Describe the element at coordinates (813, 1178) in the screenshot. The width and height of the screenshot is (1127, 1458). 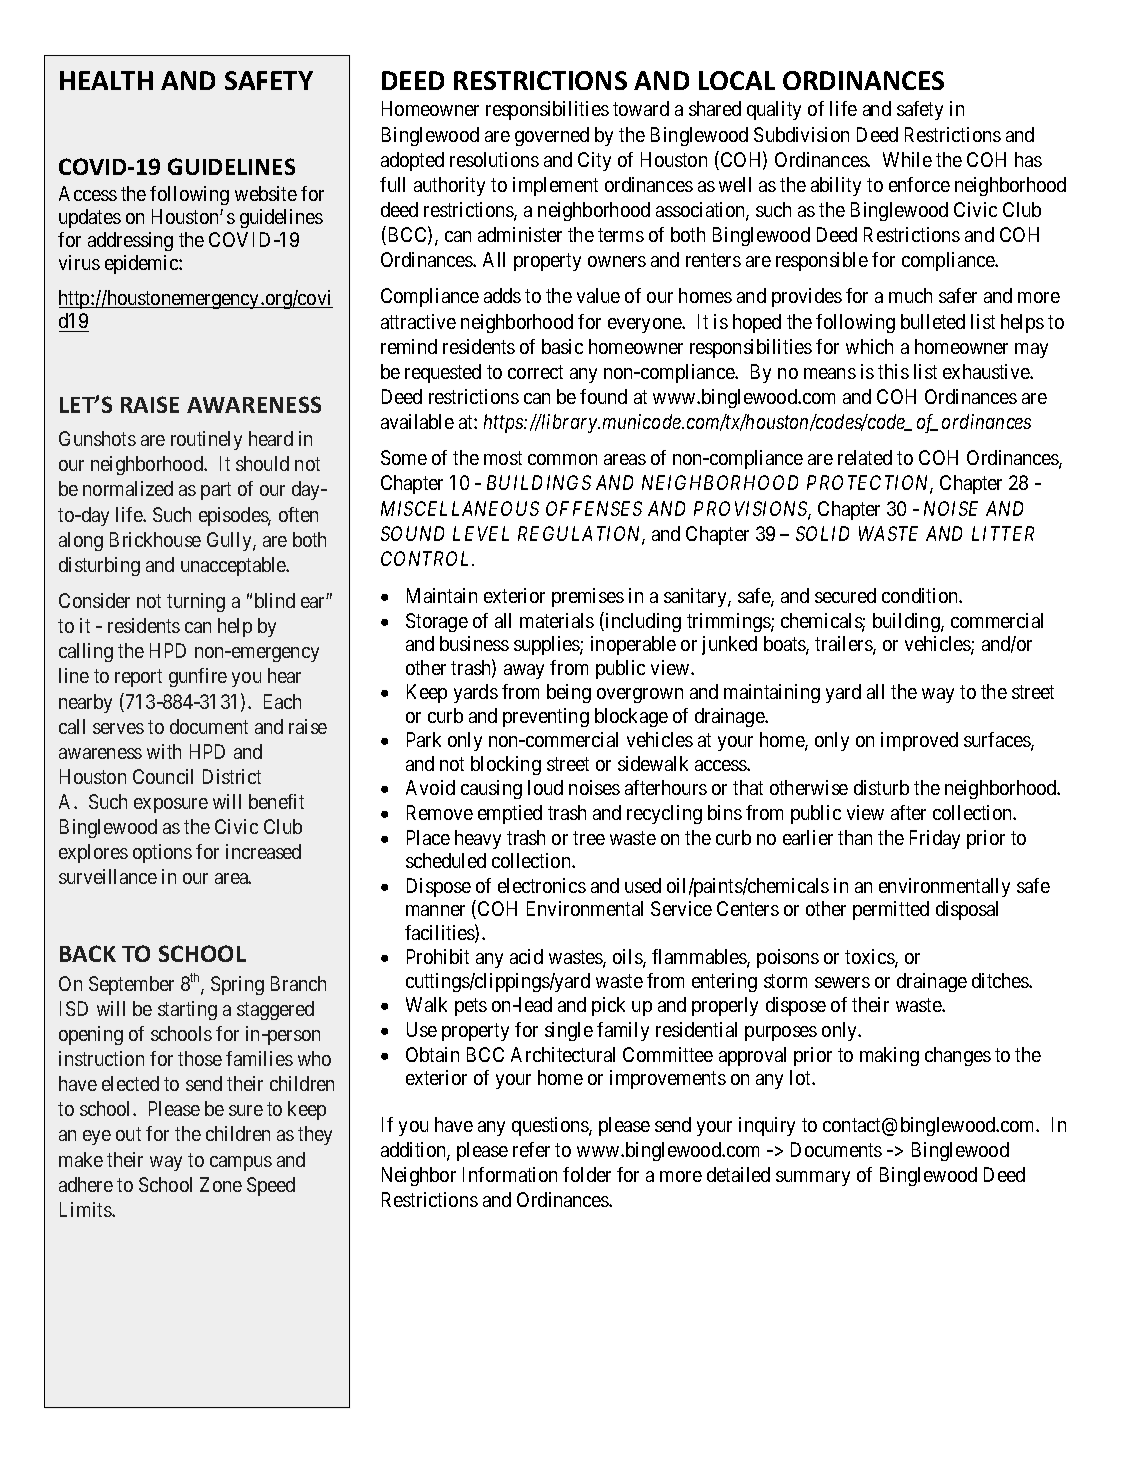
I see `summary` at that location.
